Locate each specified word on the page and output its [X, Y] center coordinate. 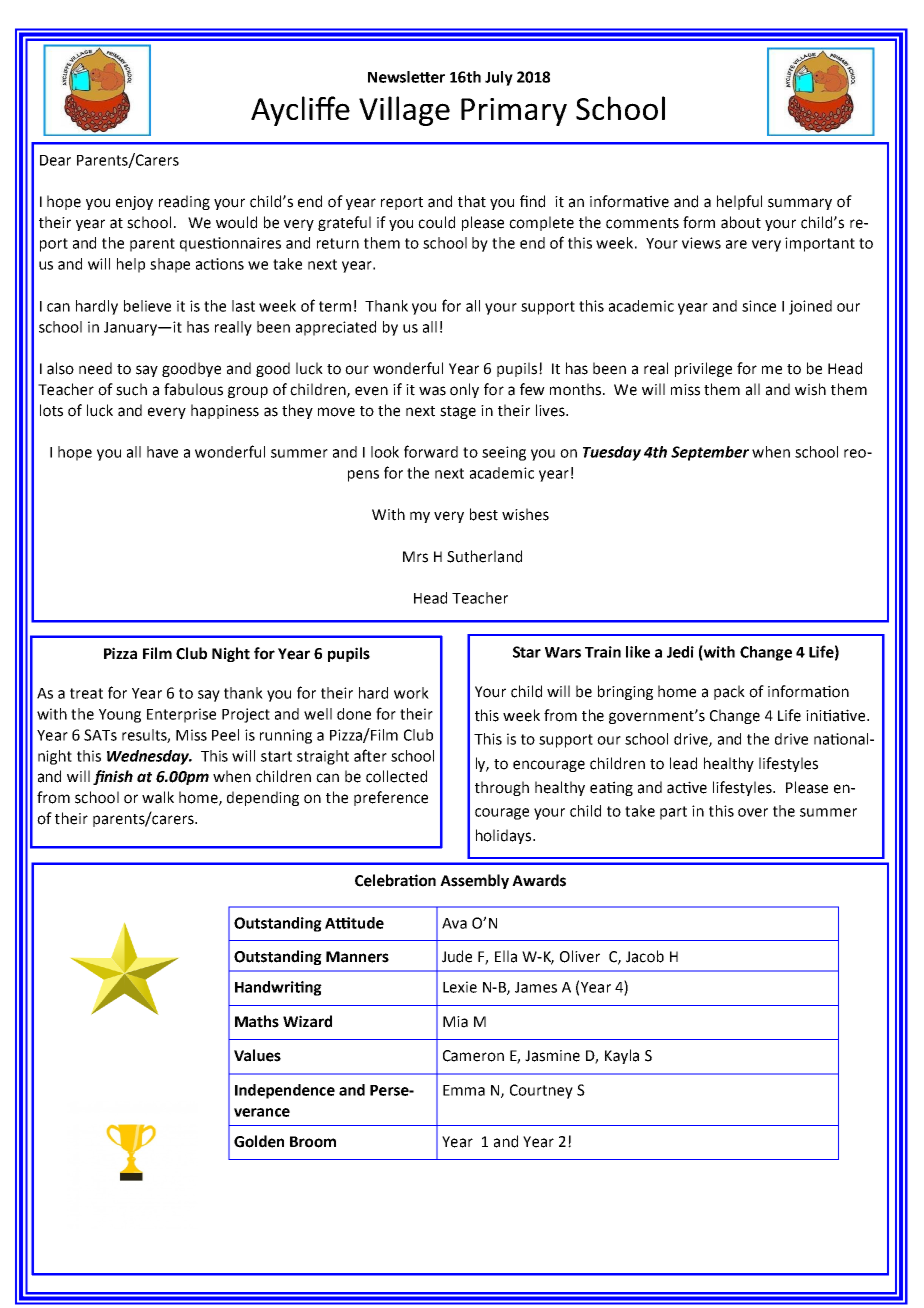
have [162, 452]
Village [404, 111]
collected [396, 776]
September [710, 453]
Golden [259, 1141]
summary [800, 204]
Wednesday [149, 757]
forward [431, 451]
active [687, 787]
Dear [55, 160]
